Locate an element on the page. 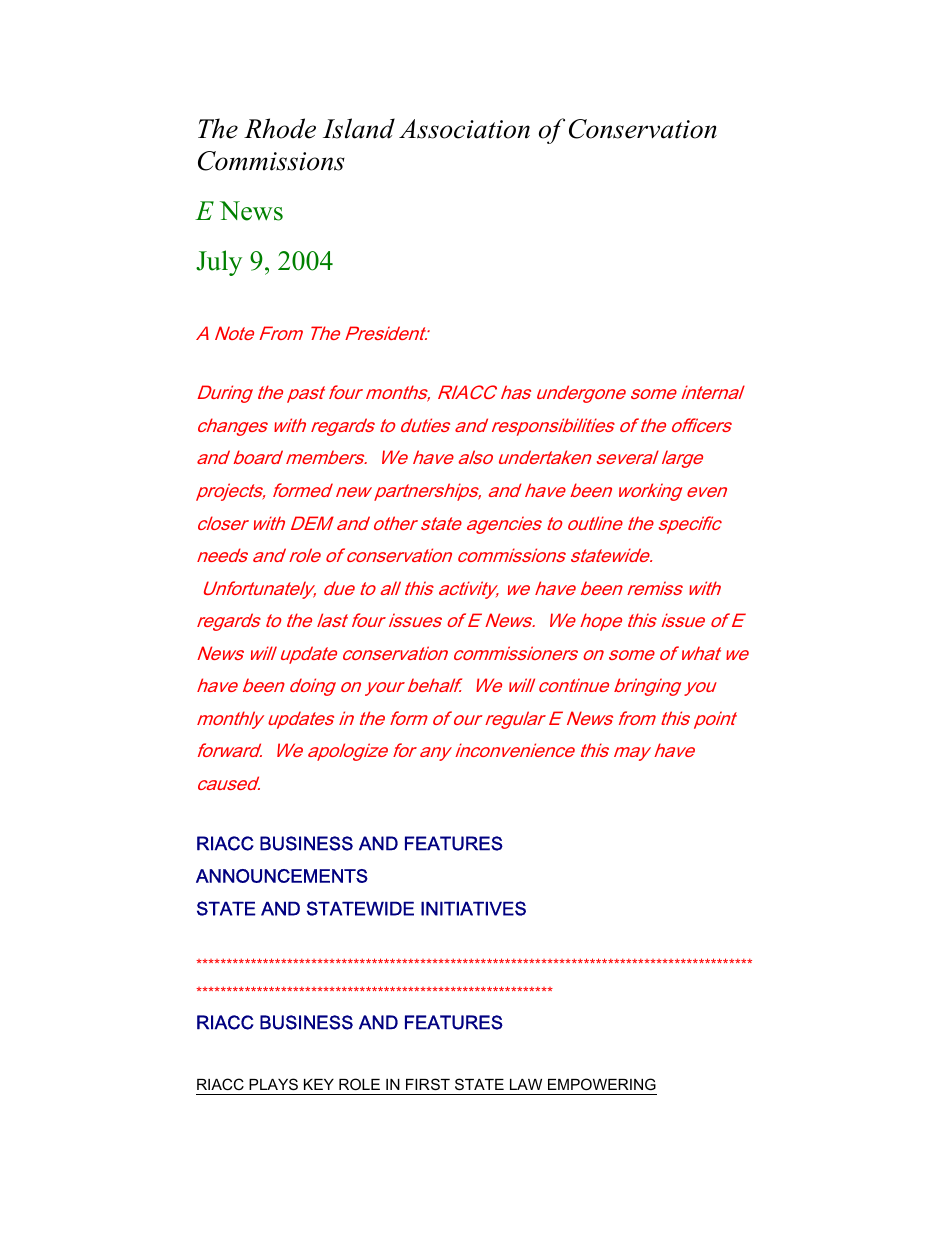 The width and height of the page is (952, 1233). LAW is located at coordinates (526, 1084).
